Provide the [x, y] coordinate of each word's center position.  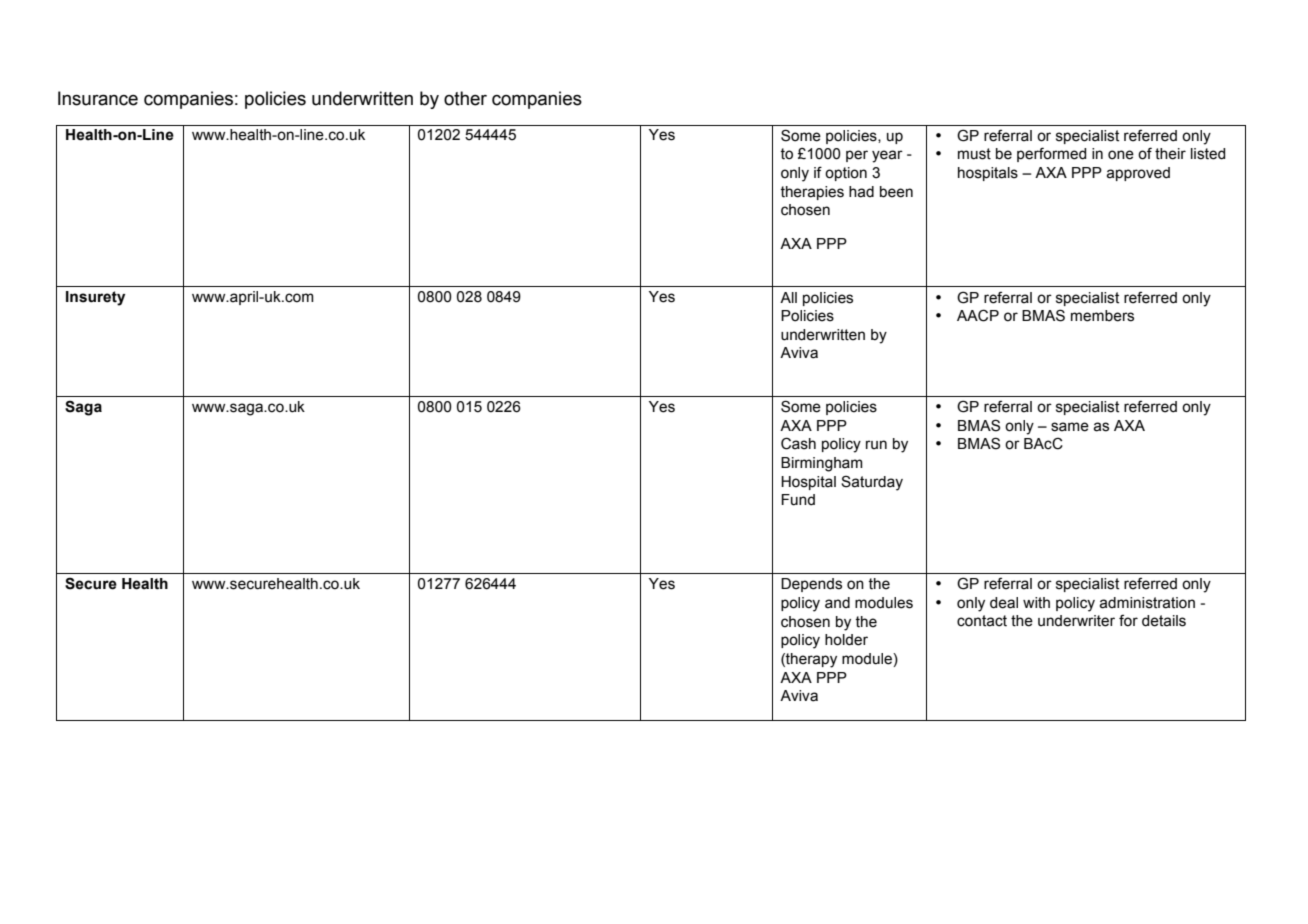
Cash [798, 443]
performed [1051, 154]
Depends [811, 585]
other [465, 98]
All [788, 297]
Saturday [872, 483]
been [896, 192]
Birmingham [822, 464]
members [1102, 316]
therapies [812, 193]
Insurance [98, 98]
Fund [798, 500]
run [876, 444]
